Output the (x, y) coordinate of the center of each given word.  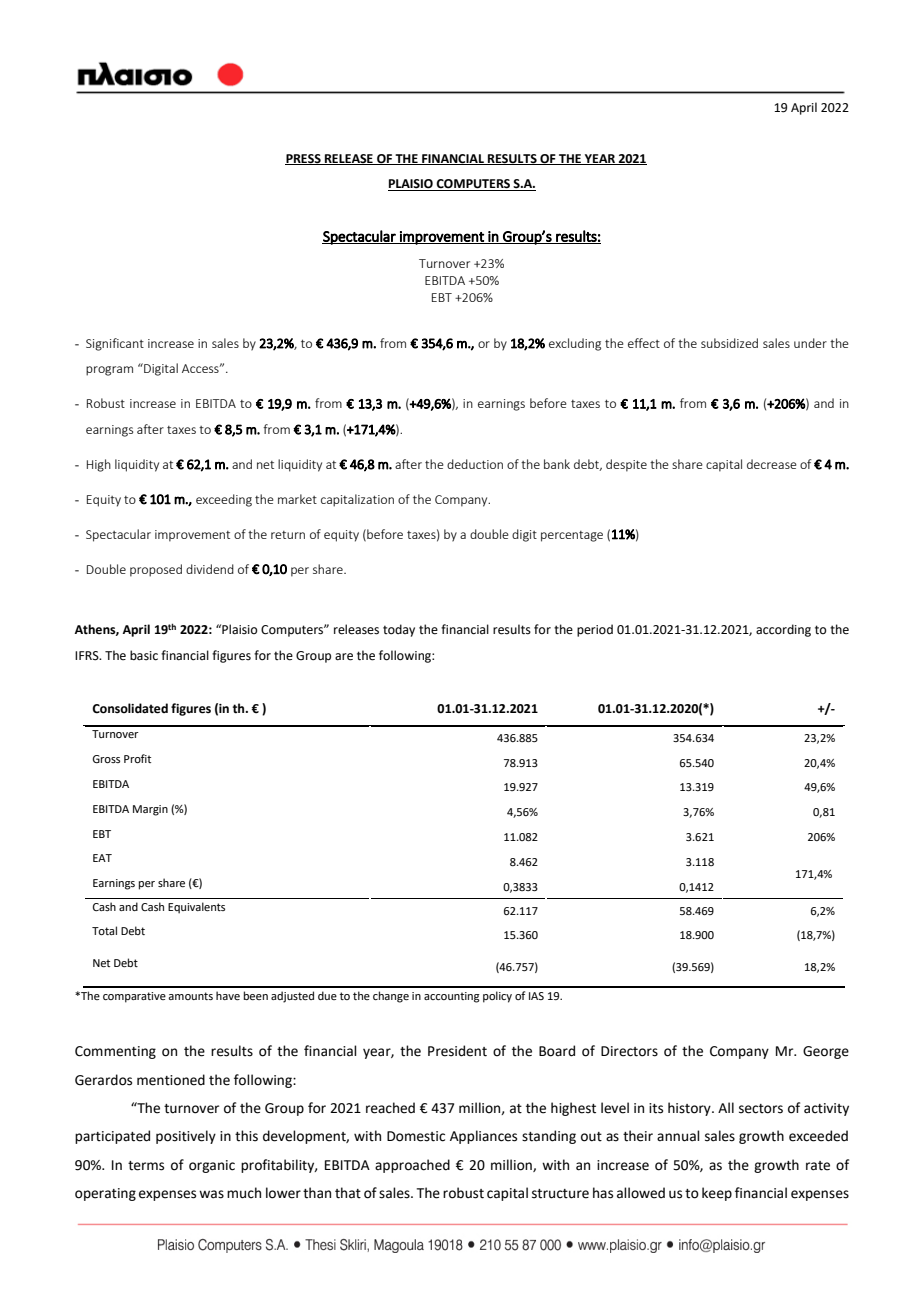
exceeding (224, 500)
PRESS (304, 159)
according (783, 630)
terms (146, 1166)
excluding (575, 344)
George (826, 1052)
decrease (772, 464)
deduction (475, 464)
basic (144, 655)
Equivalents (196, 908)
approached (412, 1166)
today (399, 630)
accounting (452, 997)
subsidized (729, 343)
